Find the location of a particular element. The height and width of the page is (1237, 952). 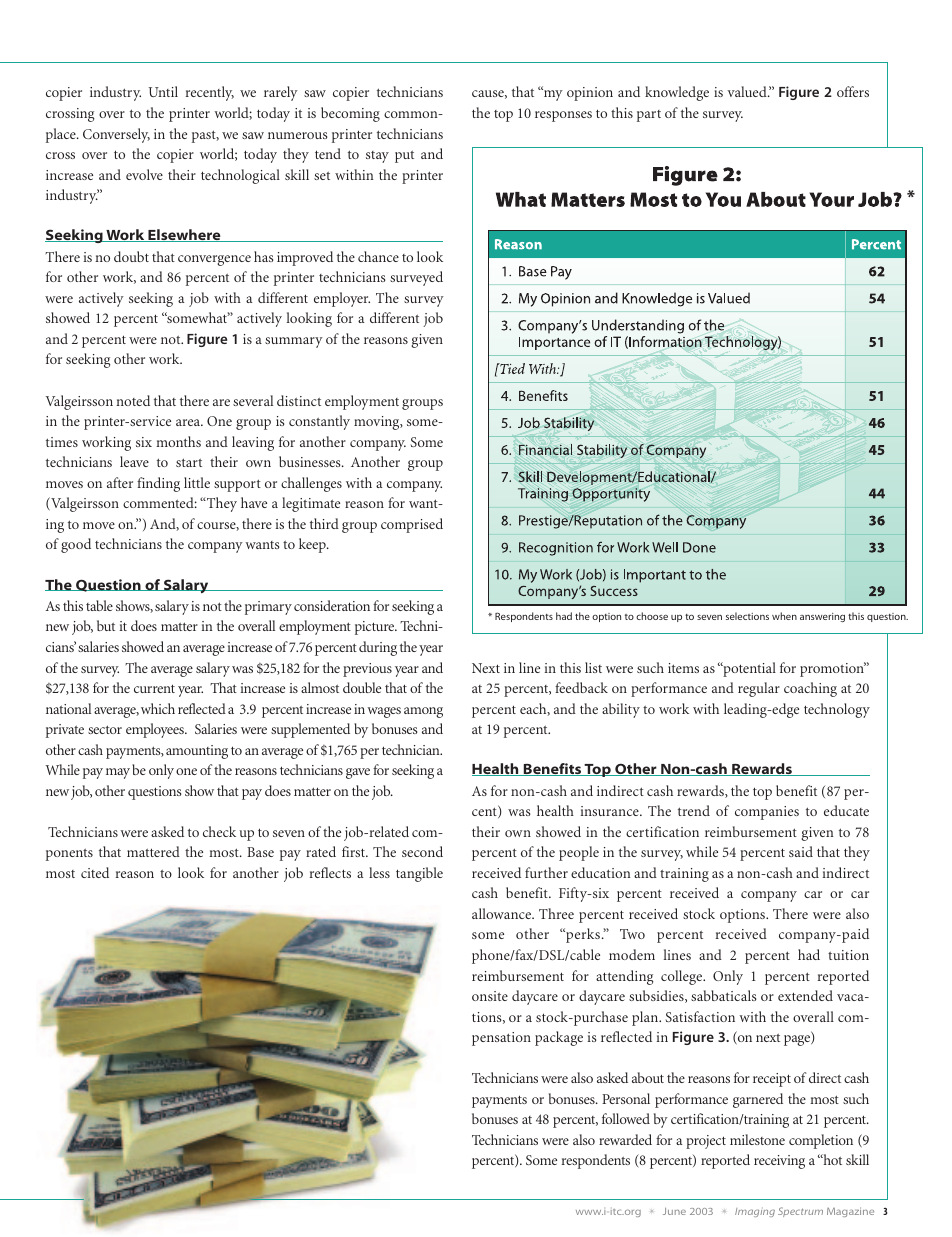

onsite is located at coordinates (490, 996).
